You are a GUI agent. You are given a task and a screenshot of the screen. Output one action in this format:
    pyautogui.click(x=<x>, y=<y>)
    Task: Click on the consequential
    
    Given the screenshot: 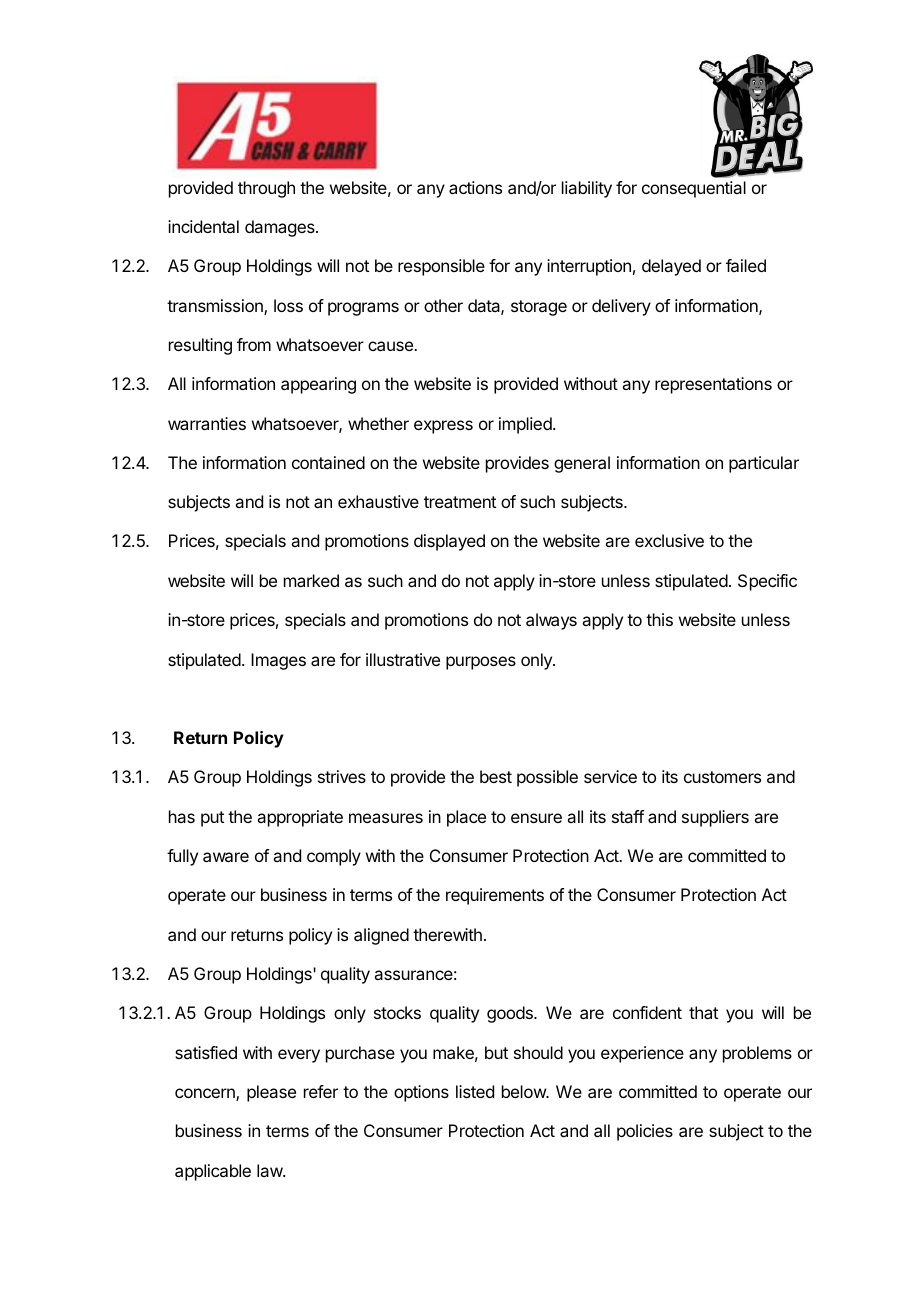 What is the action you would take?
    pyautogui.click(x=694, y=189)
